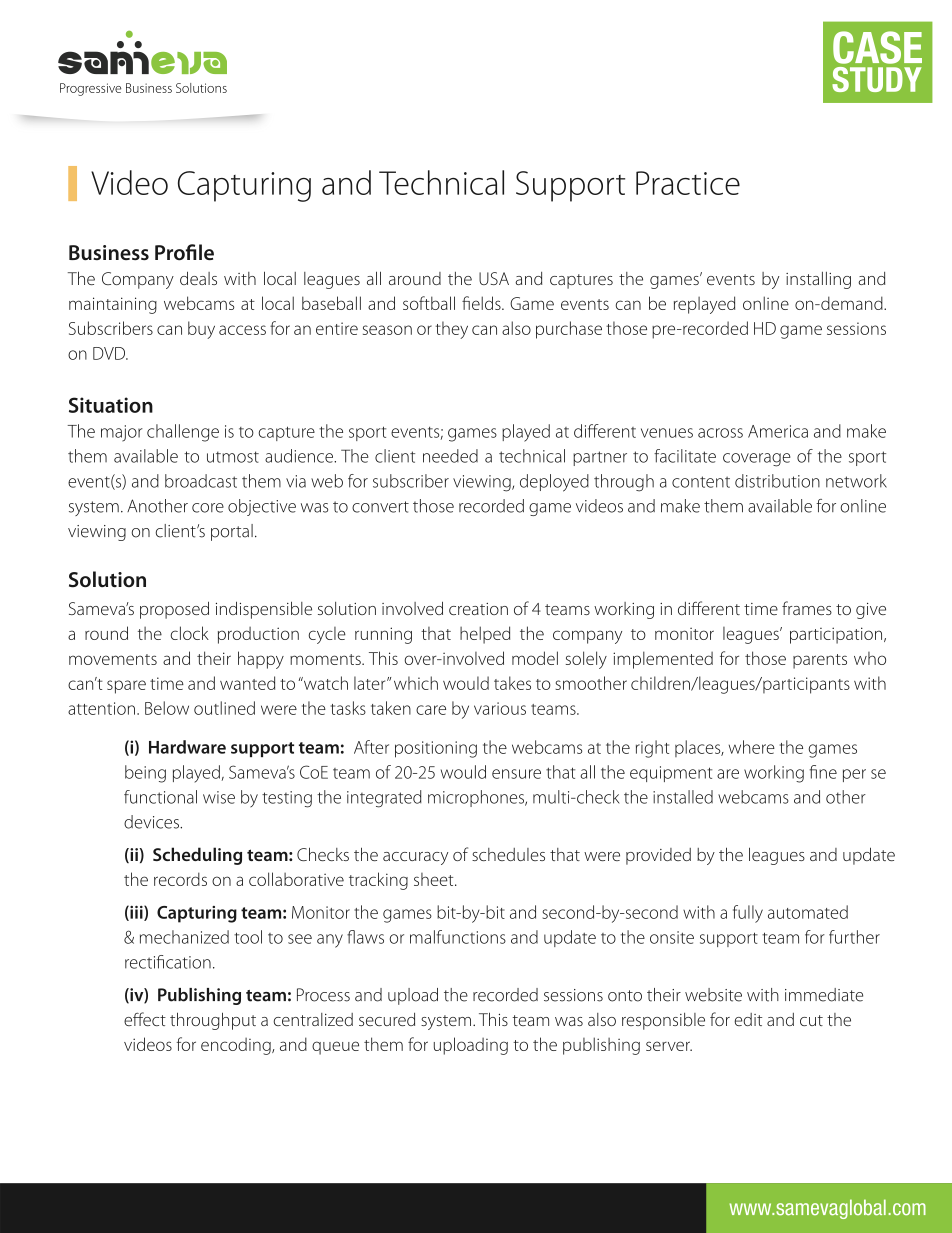  I want to click on cut, so click(811, 1020).
